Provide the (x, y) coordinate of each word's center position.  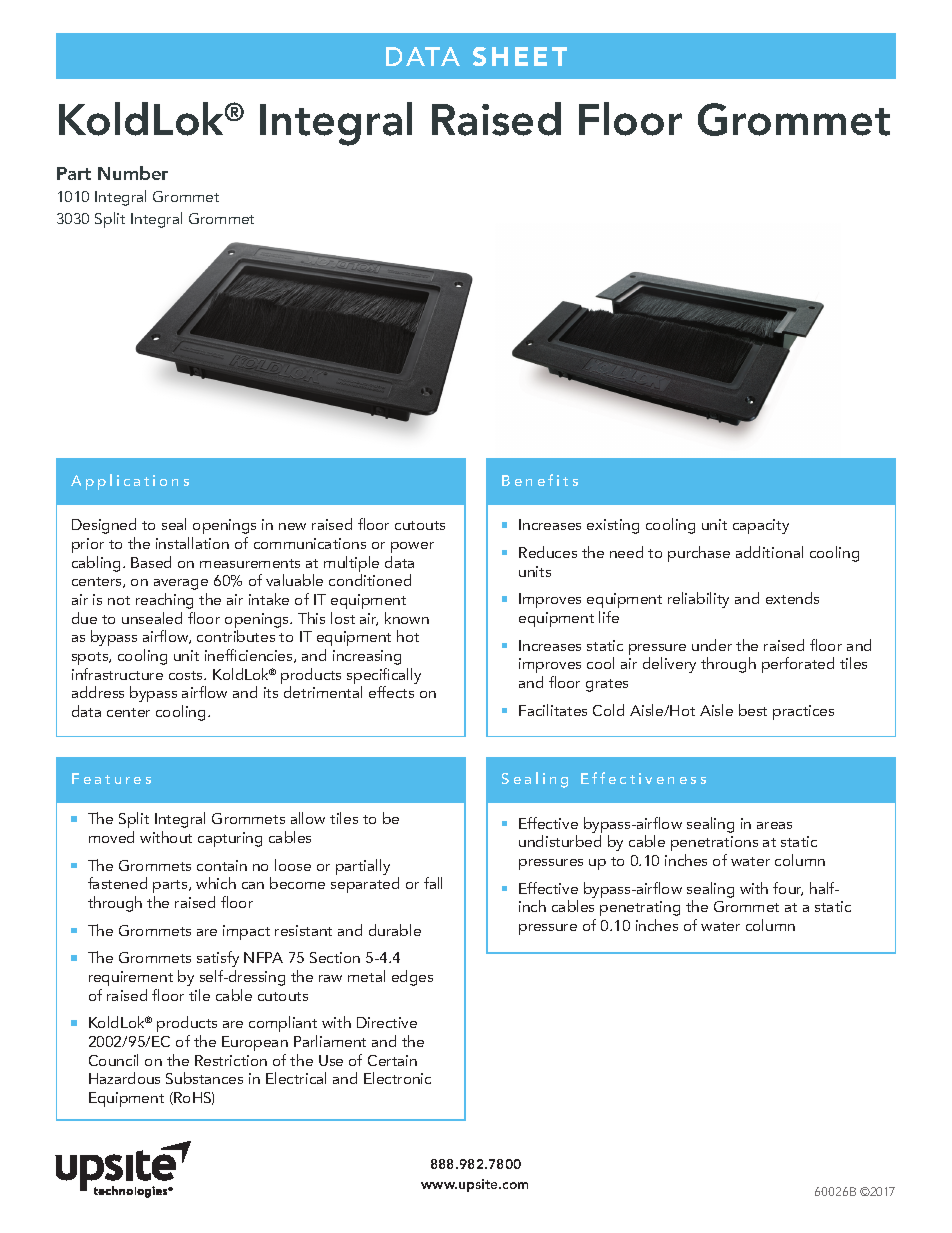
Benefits (540, 480)
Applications (130, 482)
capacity (761, 526)
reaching (164, 601)
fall (433, 883)
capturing (230, 839)
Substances (204, 1078)
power (412, 547)
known (407, 618)
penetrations (714, 843)
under (712, 645)
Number (133, 173)
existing (613, 526)
